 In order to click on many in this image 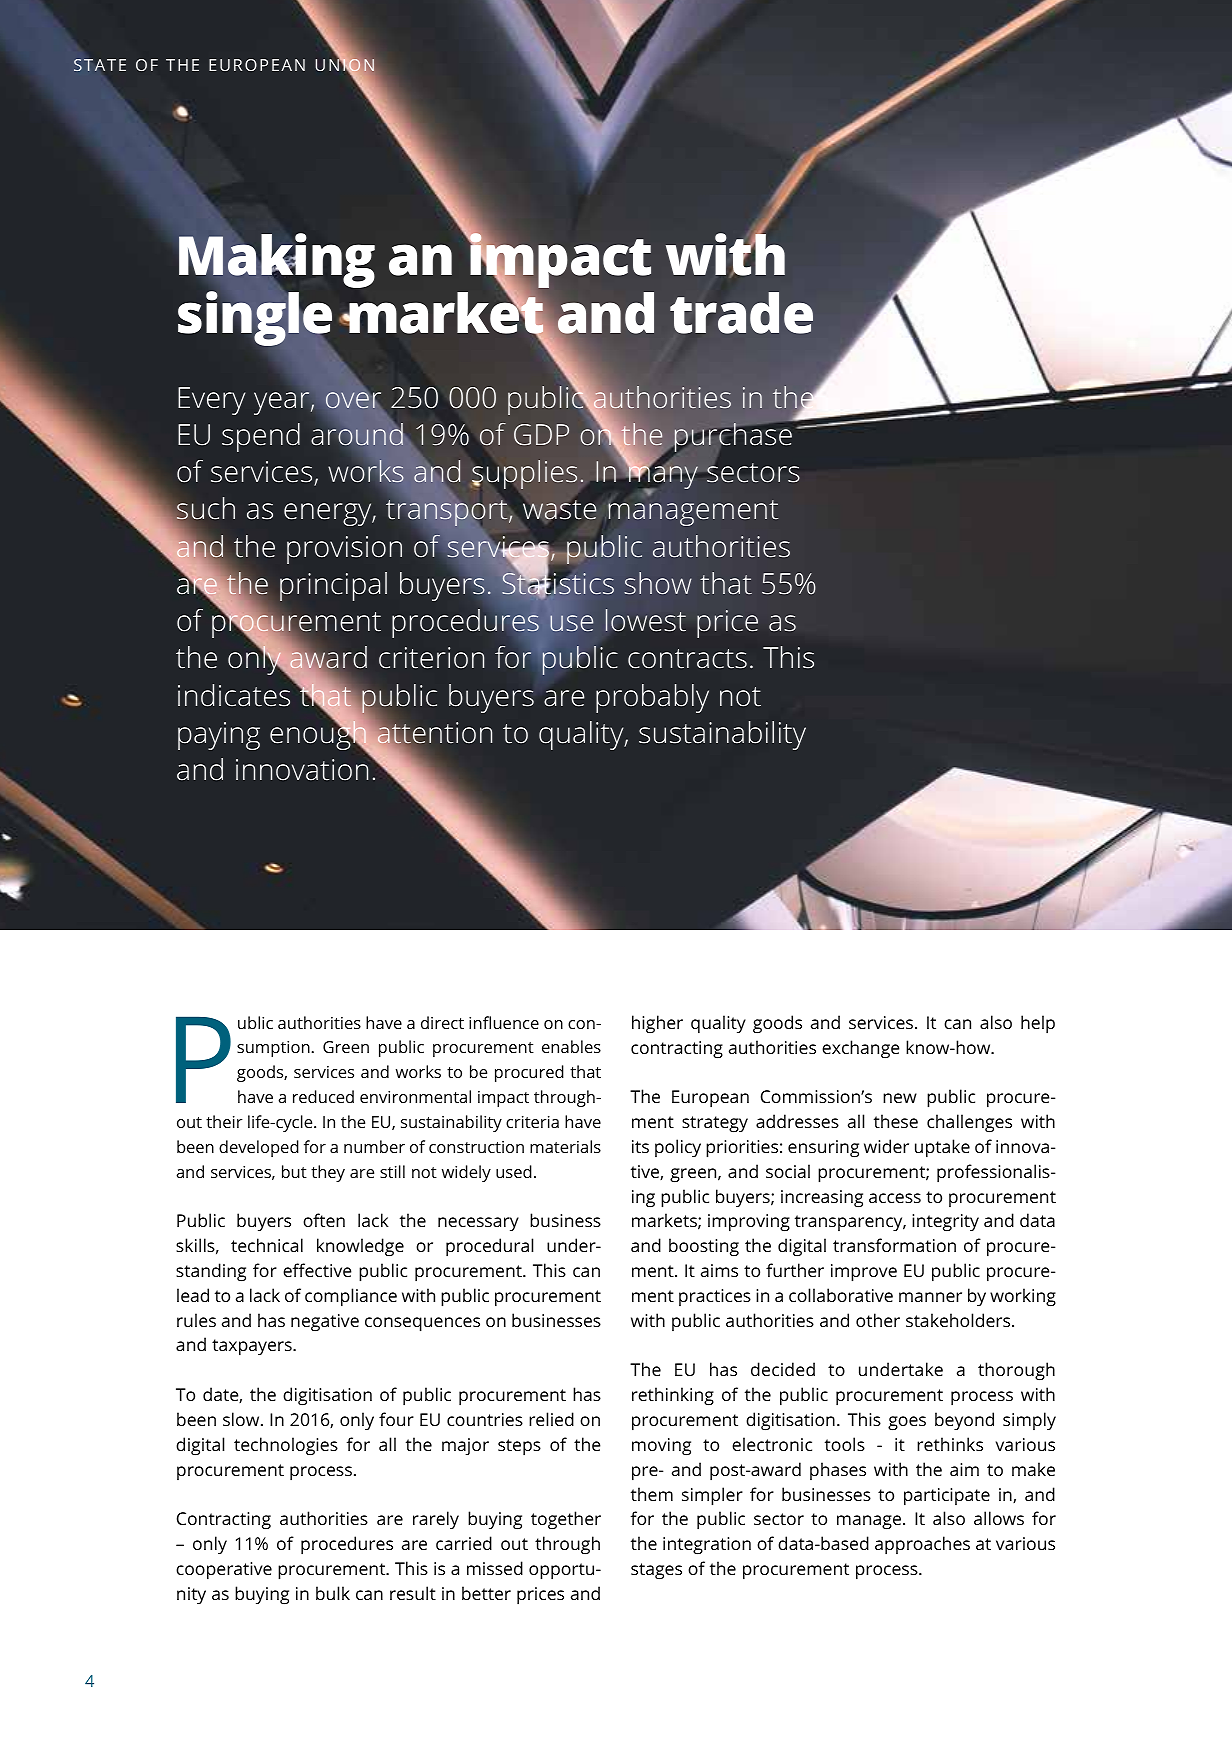, I will do `click(663, 478)`.
